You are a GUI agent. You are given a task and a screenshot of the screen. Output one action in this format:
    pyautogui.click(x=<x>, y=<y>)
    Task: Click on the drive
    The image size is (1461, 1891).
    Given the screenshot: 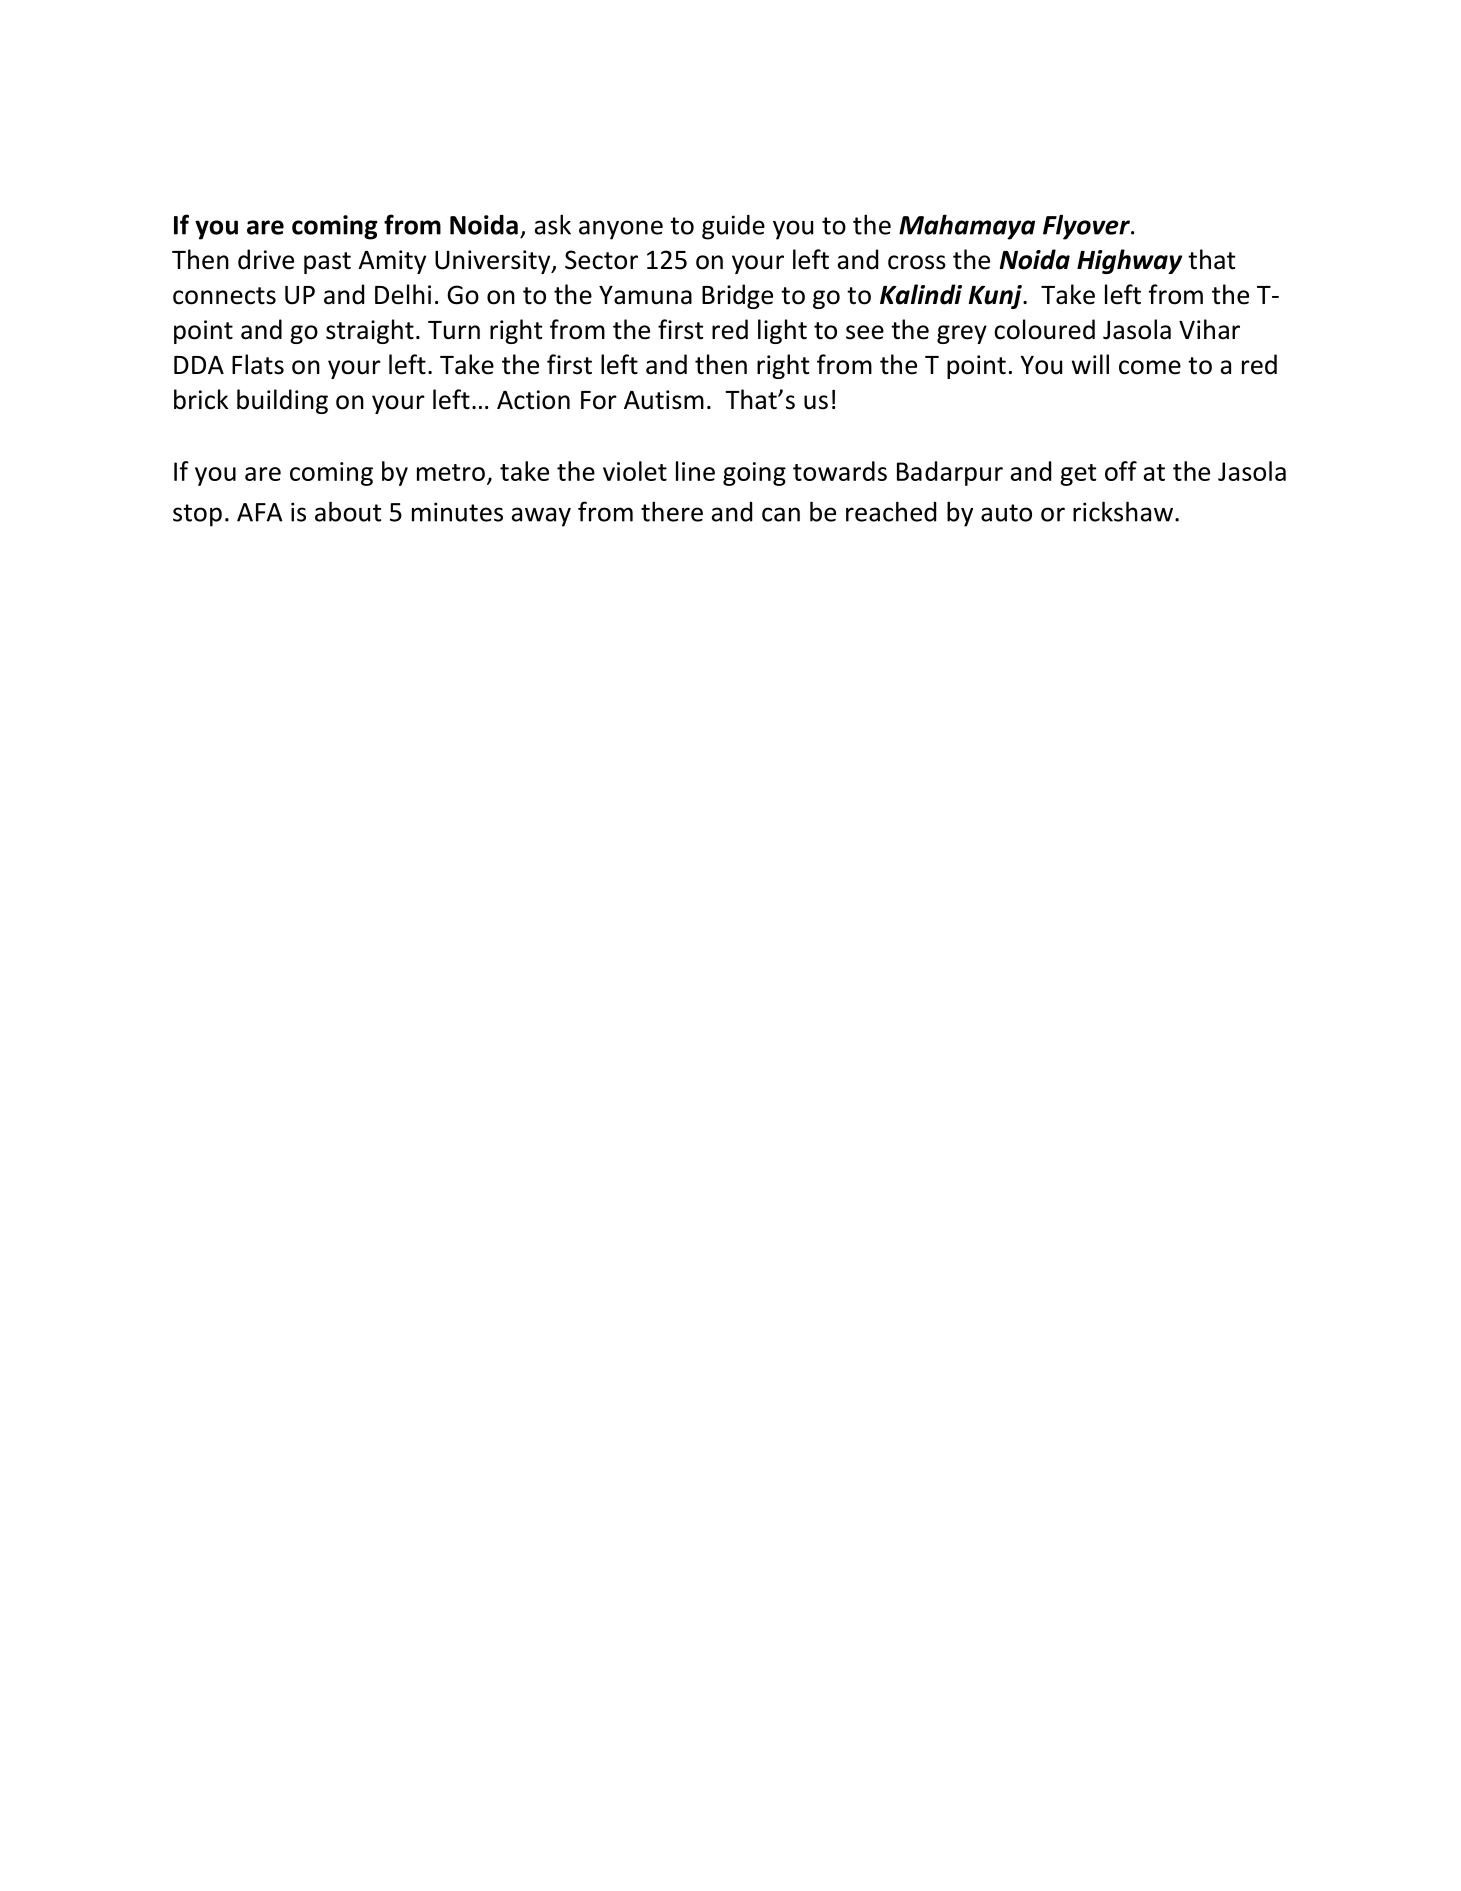 What is the action you would take?
    pyautogui.click(x=266, y=259)
